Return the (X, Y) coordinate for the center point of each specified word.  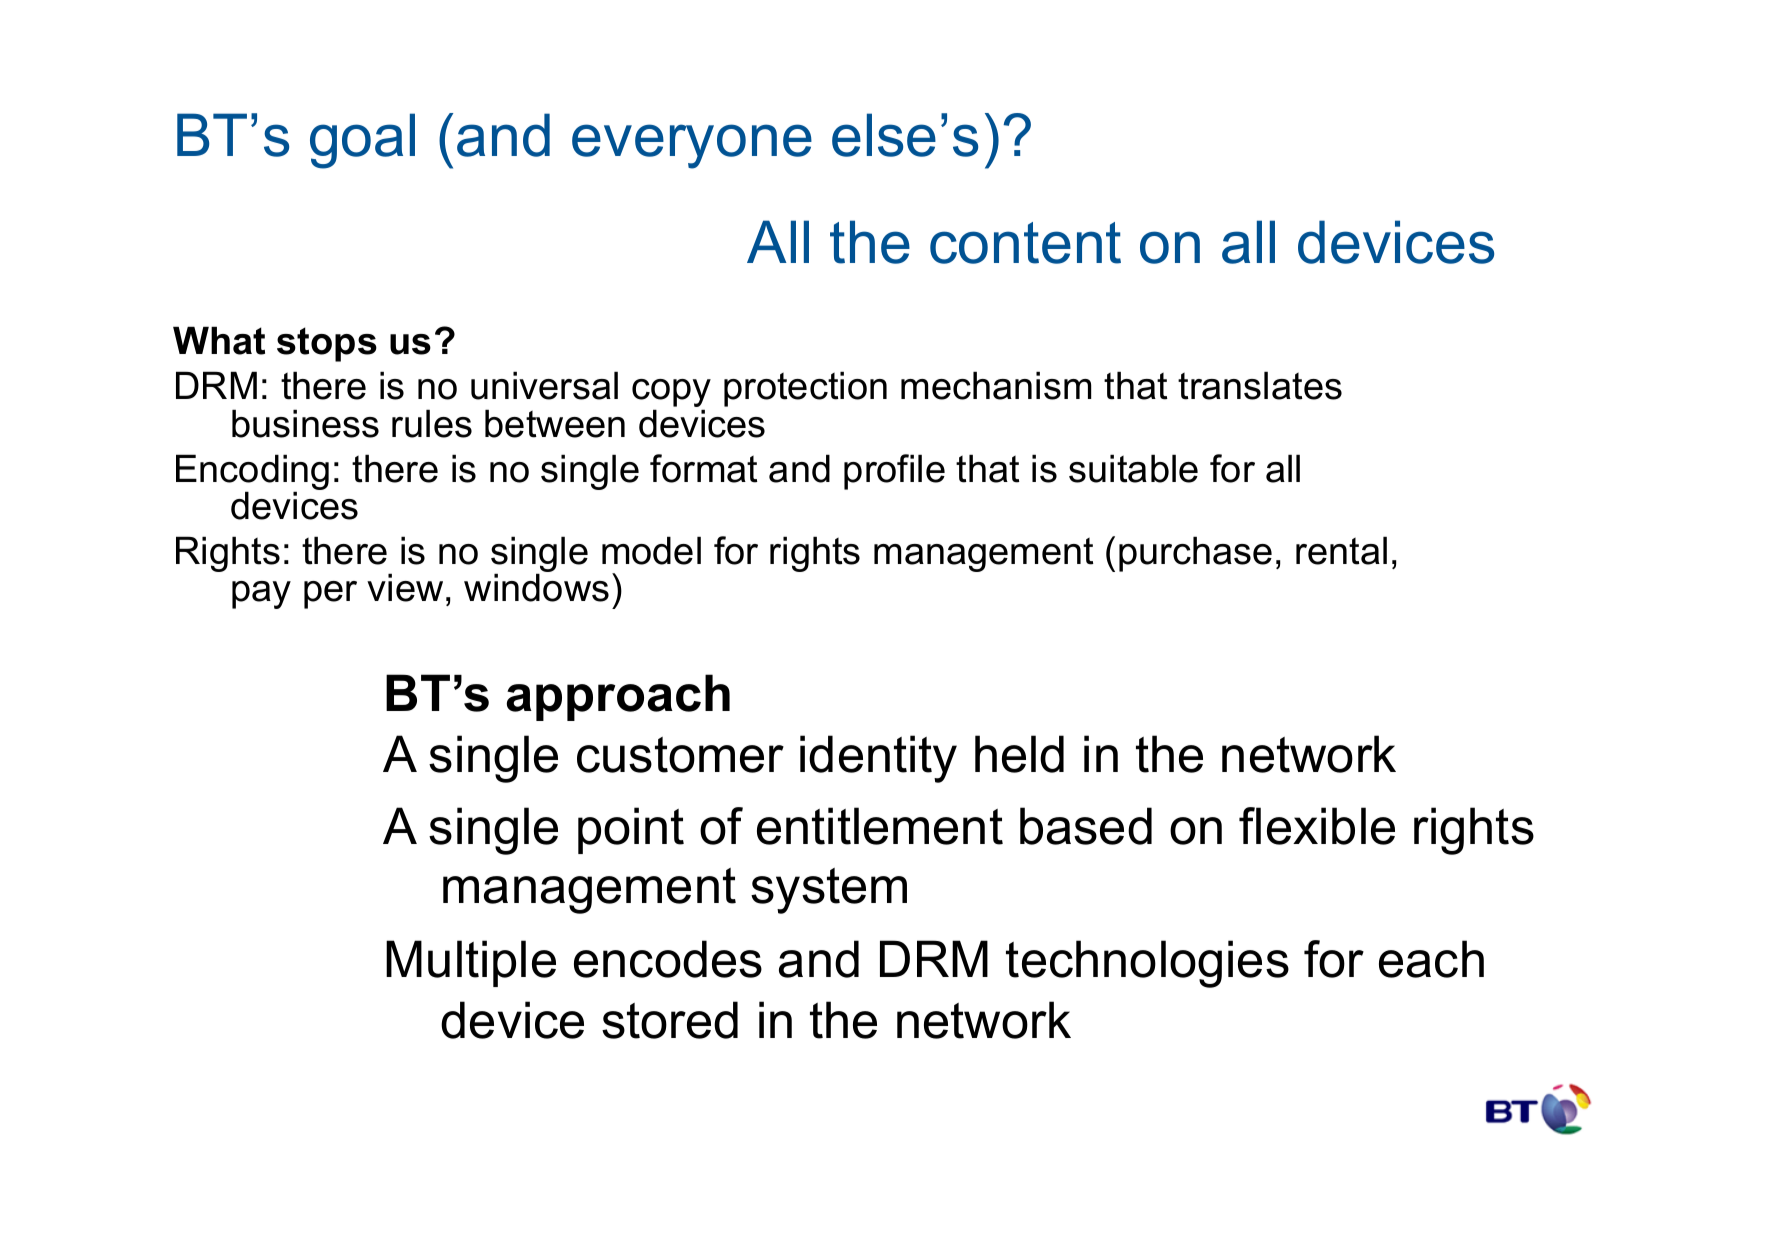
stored (670, 1020)
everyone (692, 146)
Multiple (471, 963)
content (1025, 243)
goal (362, 141)
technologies (1147, 964)
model (651, 550)
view (405, 587)
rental (1341, 550)
